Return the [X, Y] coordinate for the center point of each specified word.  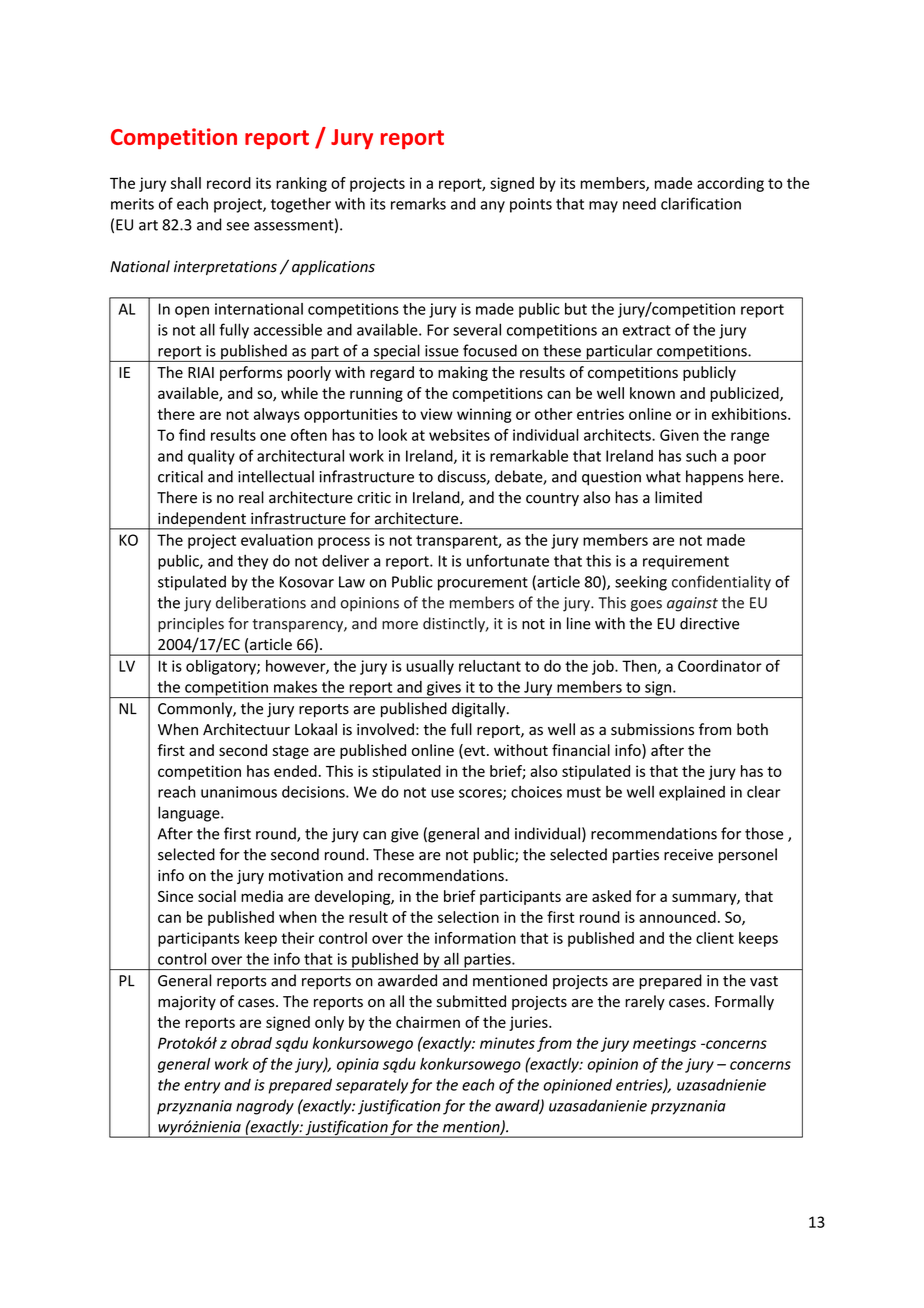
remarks [418, 203]
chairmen [428, 1022]
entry [202, 1087]
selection [468, 917]
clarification [701, 203]
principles [191, 624]
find [192, 435]
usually [430, 667]
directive [709, 623]
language [190, 814]
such [701, 456]
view [436, 414]
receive [688, 855]
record [229, 183]
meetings [664, 1044]
